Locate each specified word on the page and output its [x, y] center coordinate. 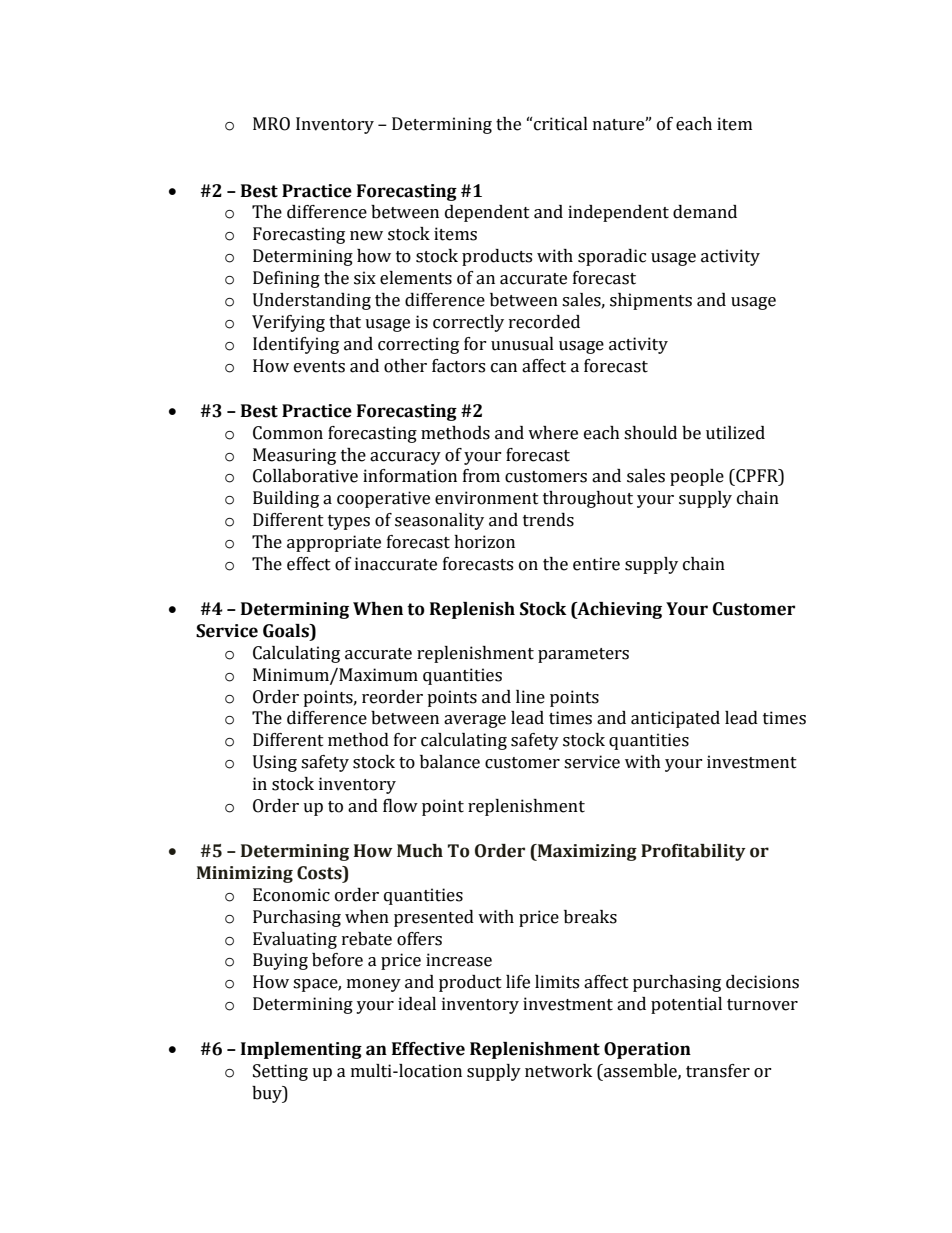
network [558, 1071]
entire [596, 564]
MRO [271, 124]
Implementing [301, 1050]
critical [560, 124]
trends [548, 520]
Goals [287, 631]
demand [705, 212]
